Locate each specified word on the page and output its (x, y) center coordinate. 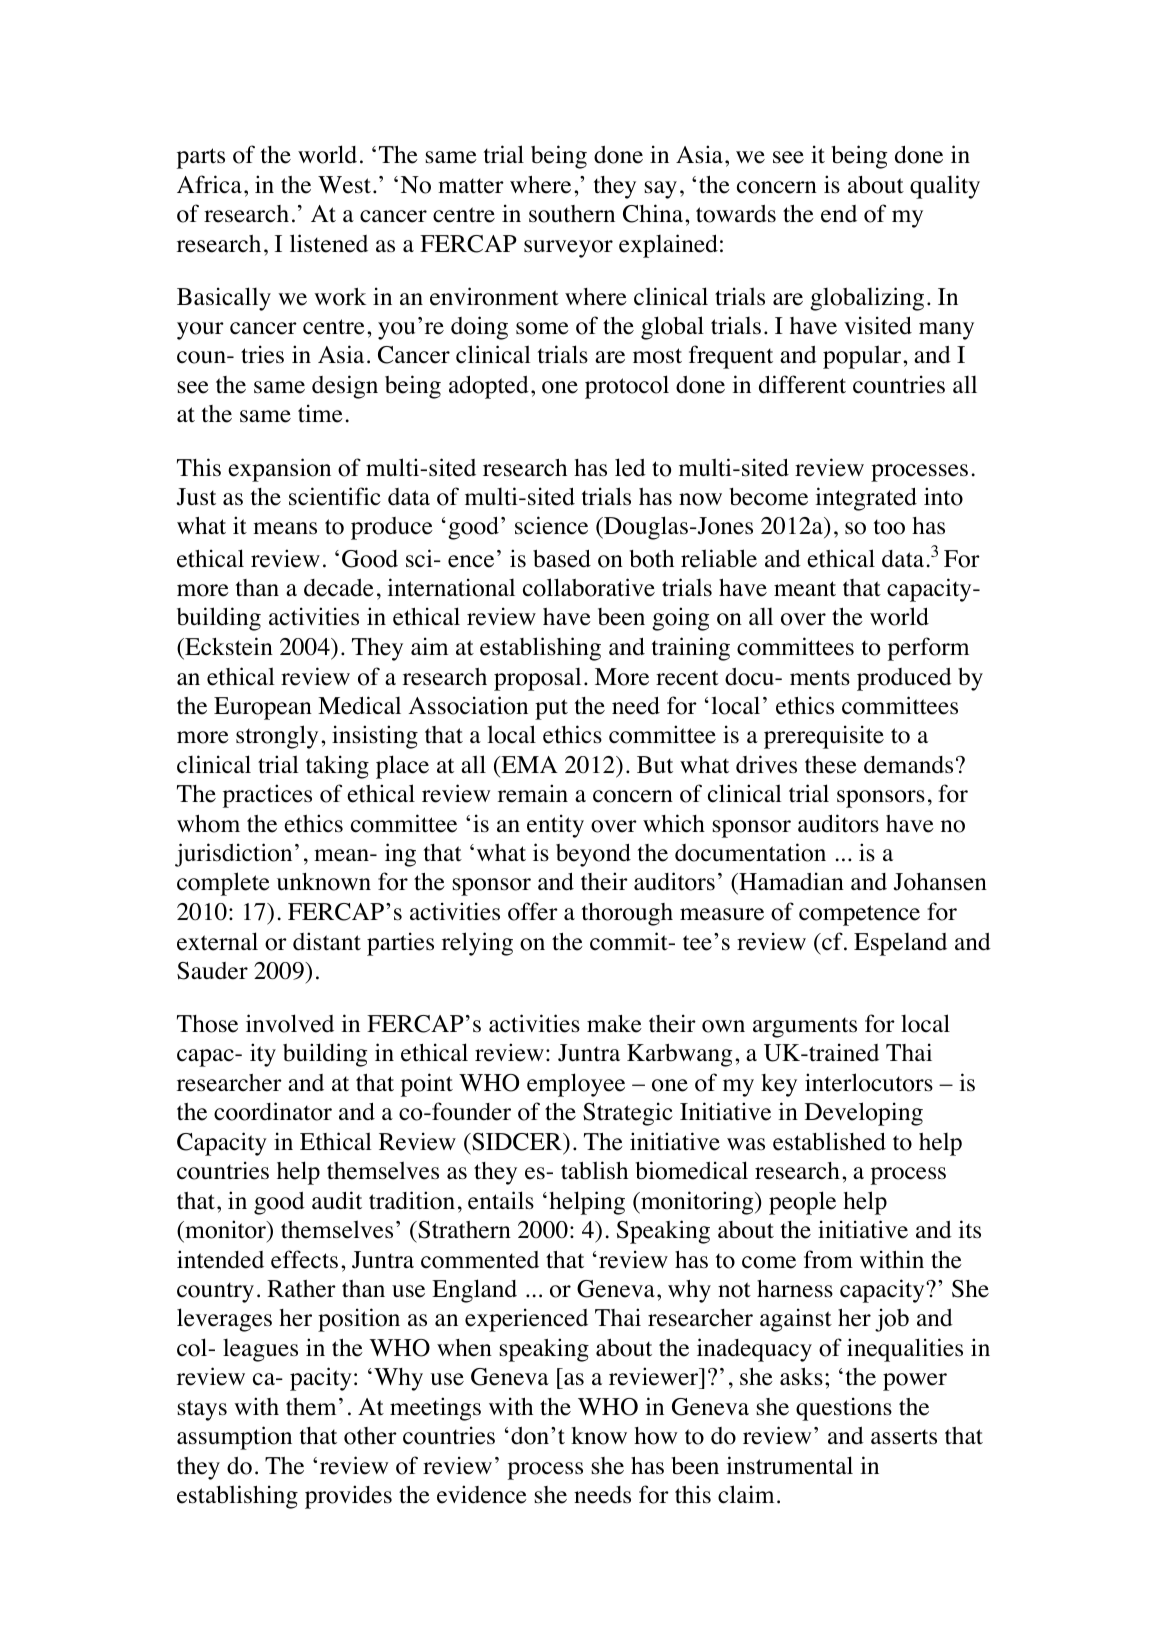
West (344, 185)
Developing (864, 1114)
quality (945, 187)
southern (572, 214)
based (562, 559)
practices (267, 796)
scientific (335, 496)
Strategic (628, 1114)
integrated (866, 499)
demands (908, 765)
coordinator (273, 1111)
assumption (234, 1438)
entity (555, 826)
